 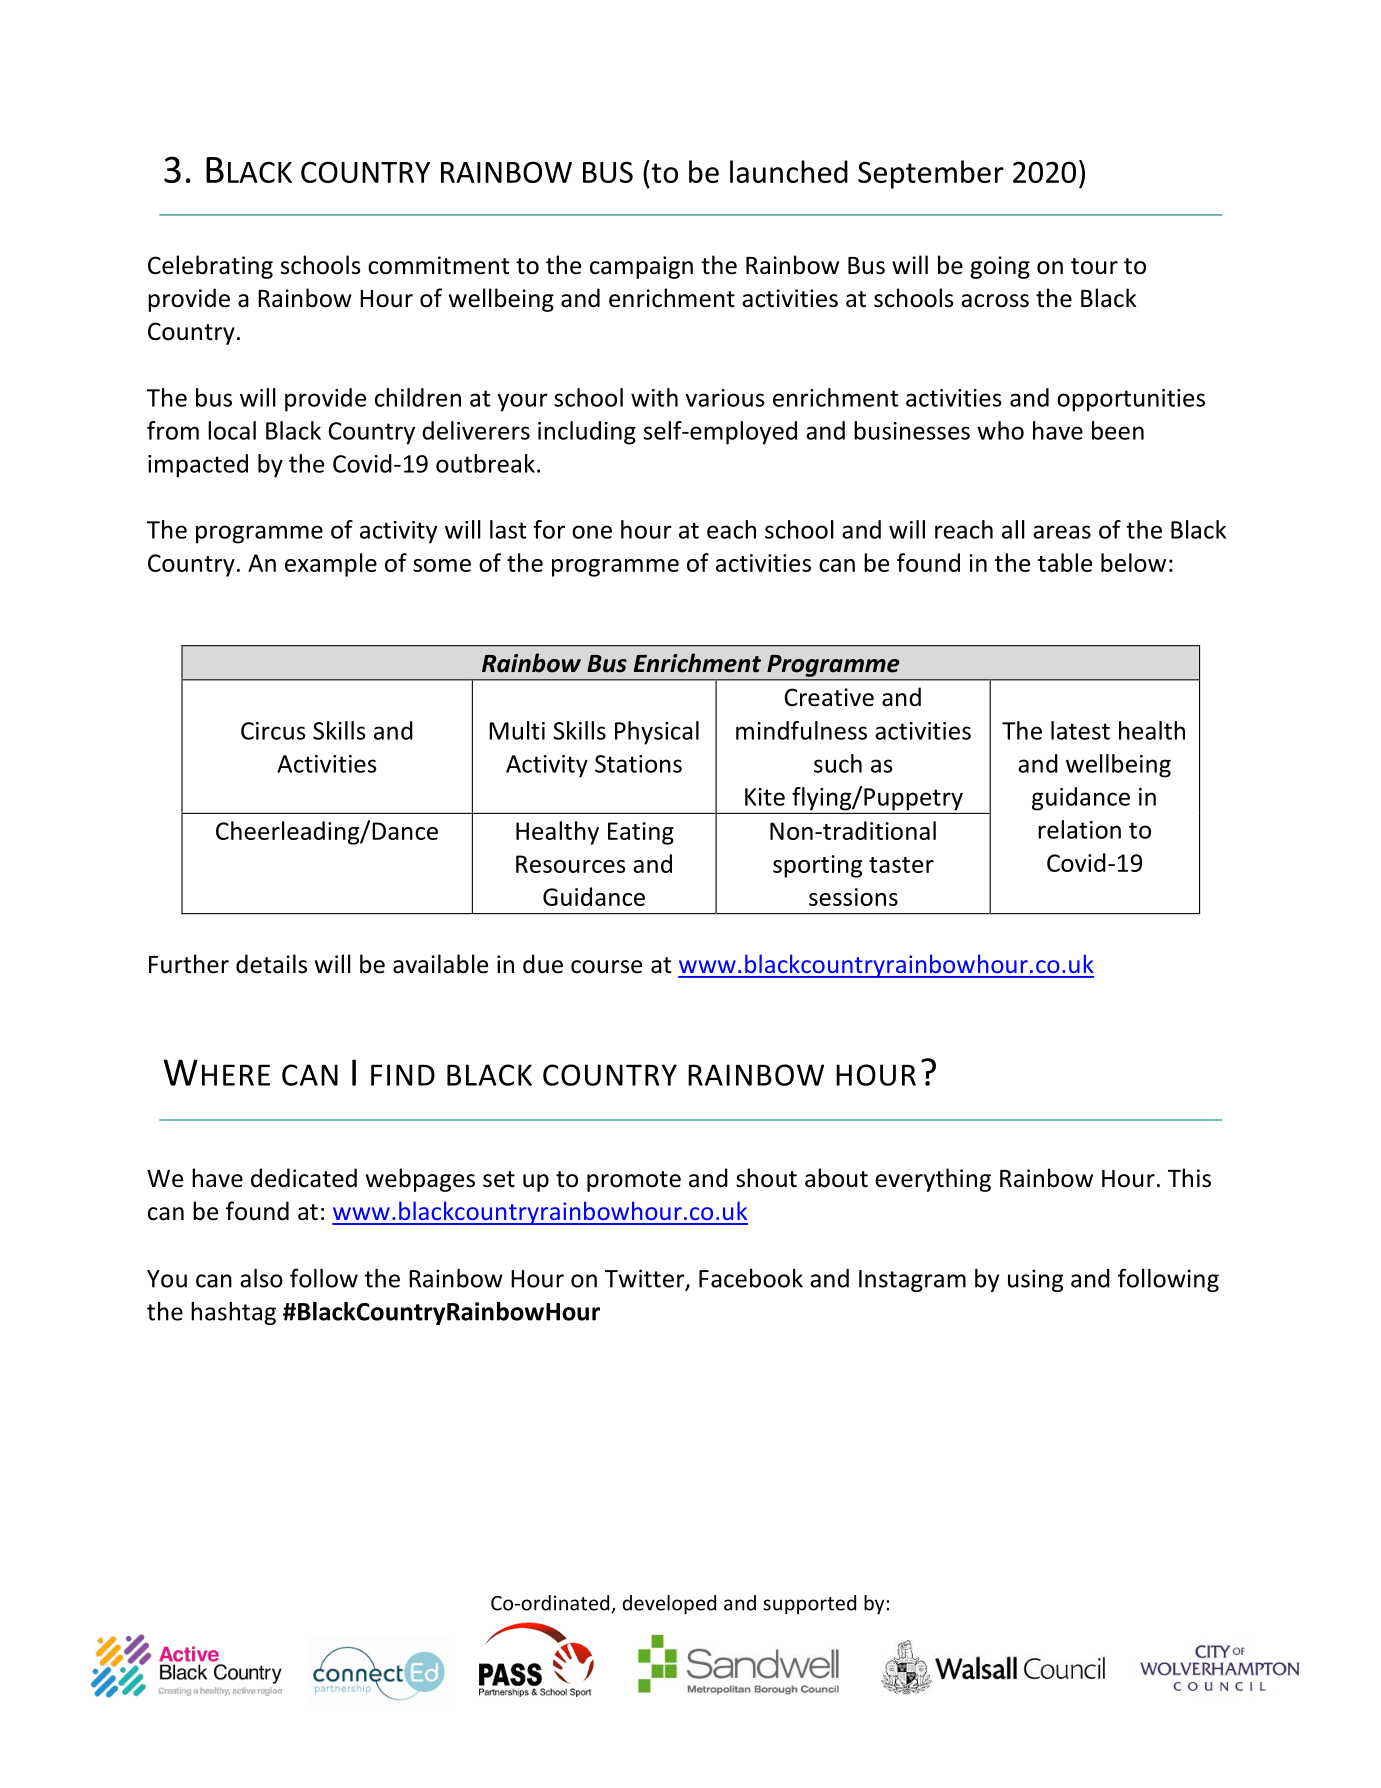 I want to click on campaign, so click(x=641, y=267).
